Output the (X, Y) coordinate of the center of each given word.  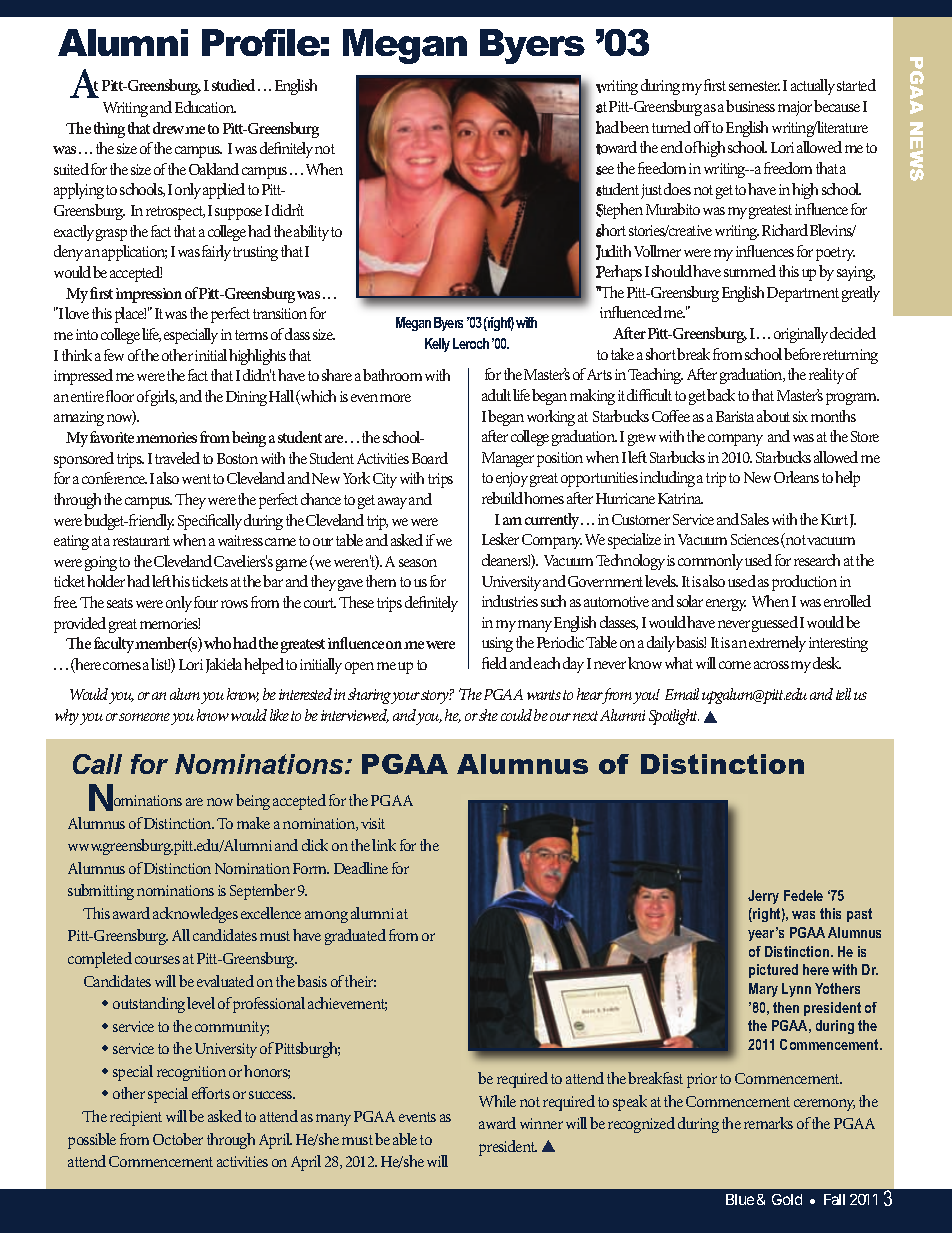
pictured (773, 971)
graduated (355, 937)
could (516, 715)
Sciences (755, 539)
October (178, 1139)
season (418, 563)
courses (157, 960)
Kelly (437, 345)
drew (169, 128)
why (67, 717)
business (750, 106)
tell (843, 694)
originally (801, 335)
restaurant (141, 541)
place (130, 315)
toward (616, 148)
